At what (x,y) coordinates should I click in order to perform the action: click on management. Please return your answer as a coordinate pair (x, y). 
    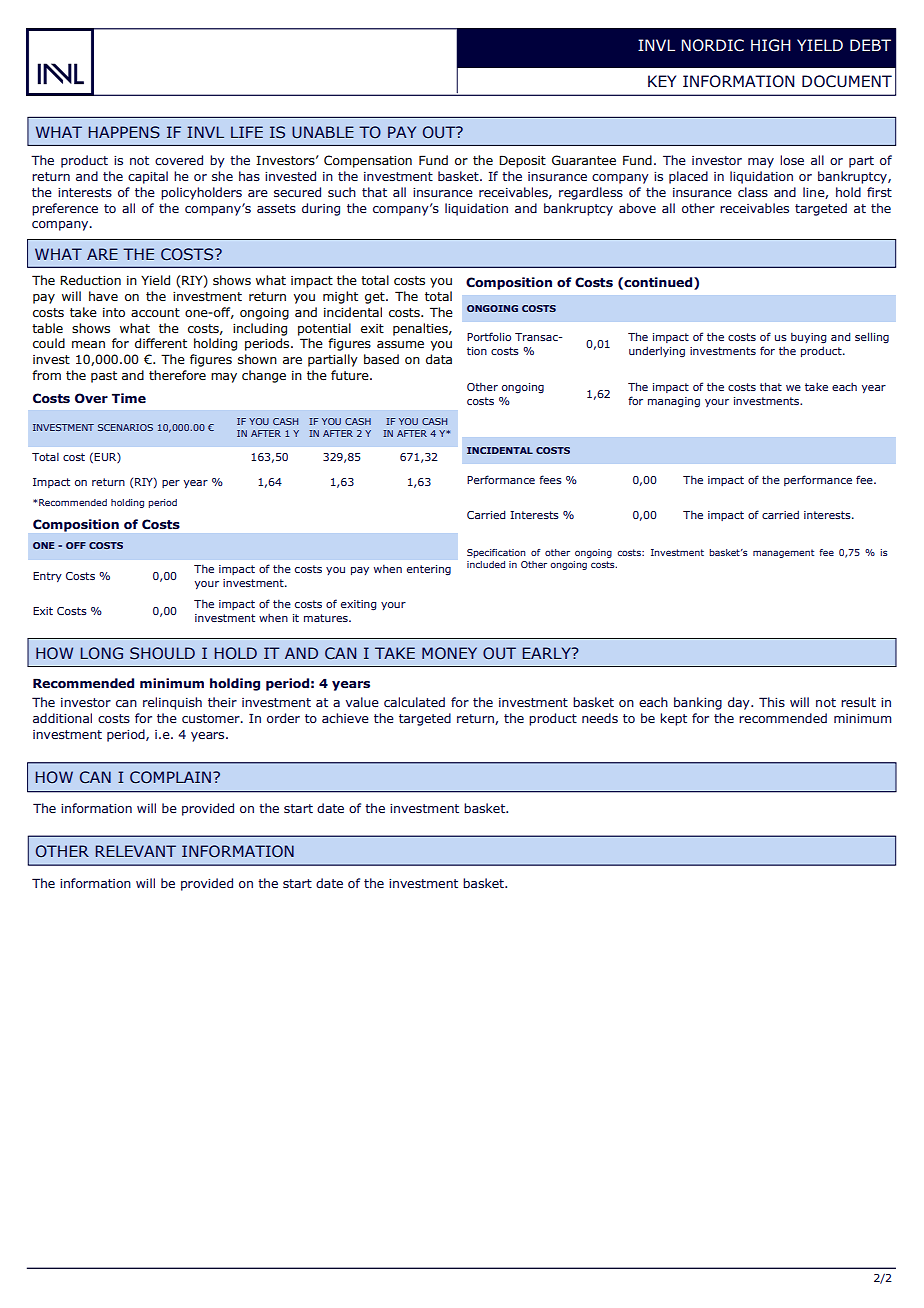
    Looking at the image, I should click on (783, 553).
